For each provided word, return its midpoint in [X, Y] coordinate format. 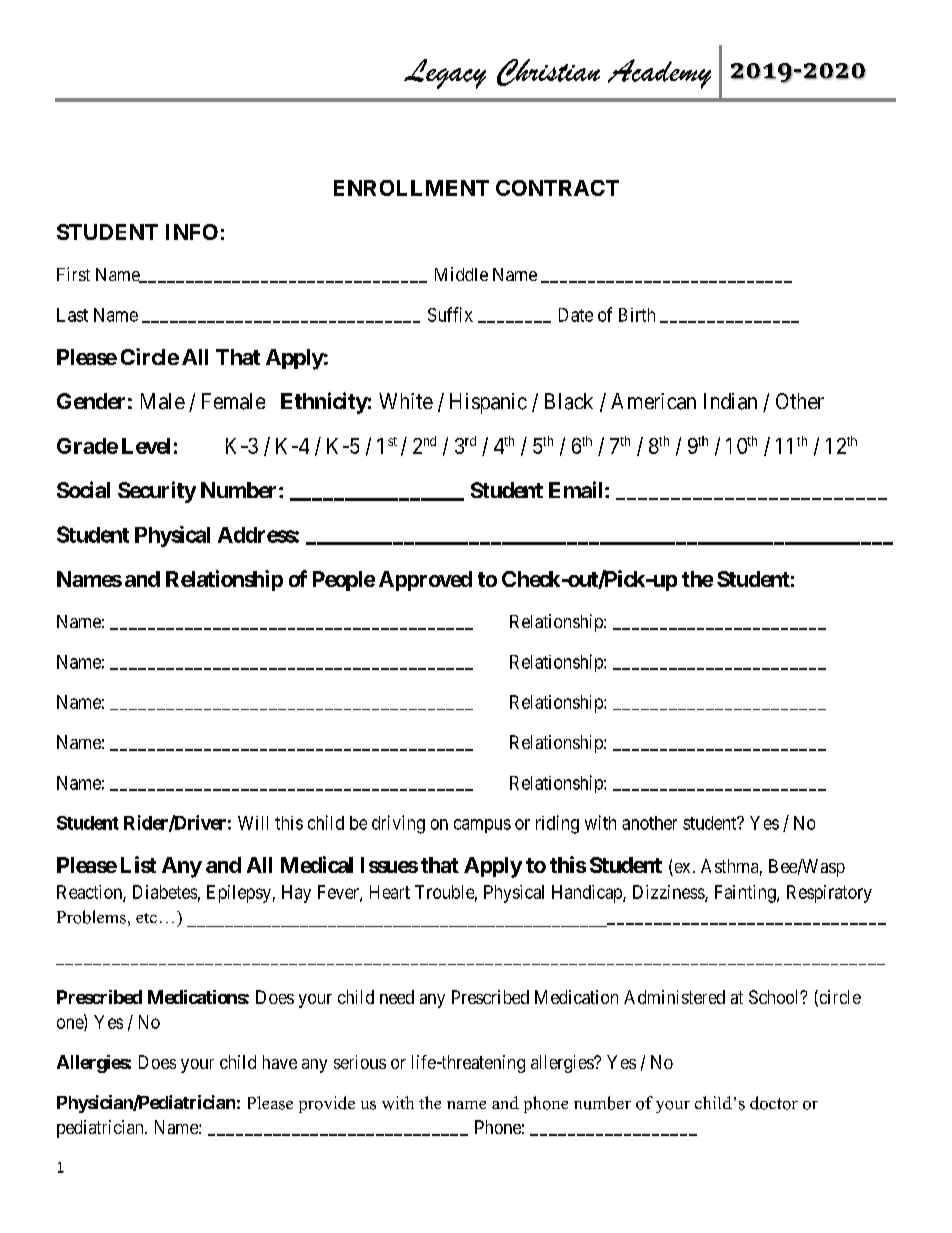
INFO [192, 232]
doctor [774, 1103]
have [280, 1062]
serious [360, 1062]
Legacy [445, 74]
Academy [659, 74]
